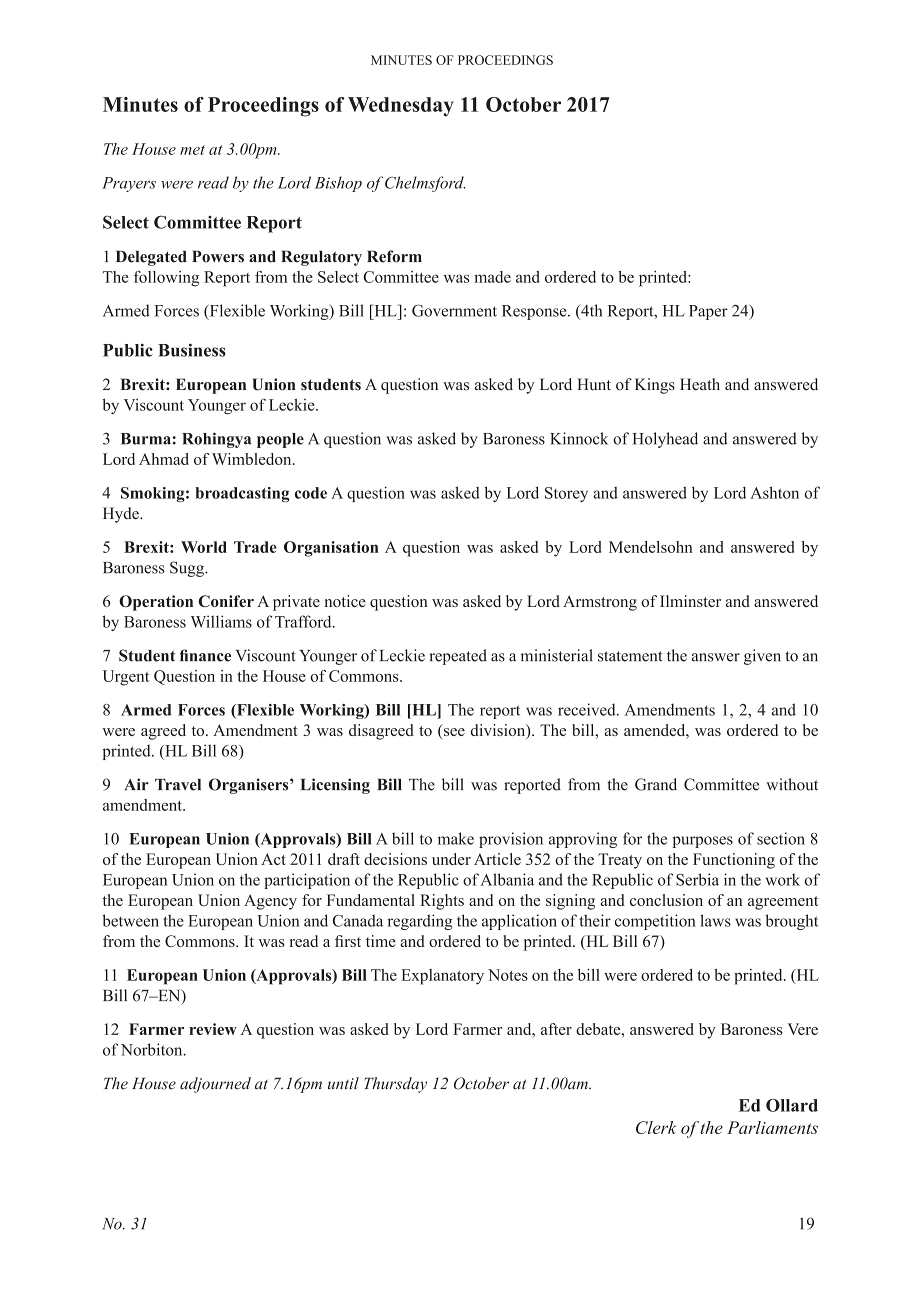 Image resolution: width=924 pixels, height=1308 pixels. Describe the element at coordinates (425, 184) in the screenshot. I see `Chelmsford` at that location.
